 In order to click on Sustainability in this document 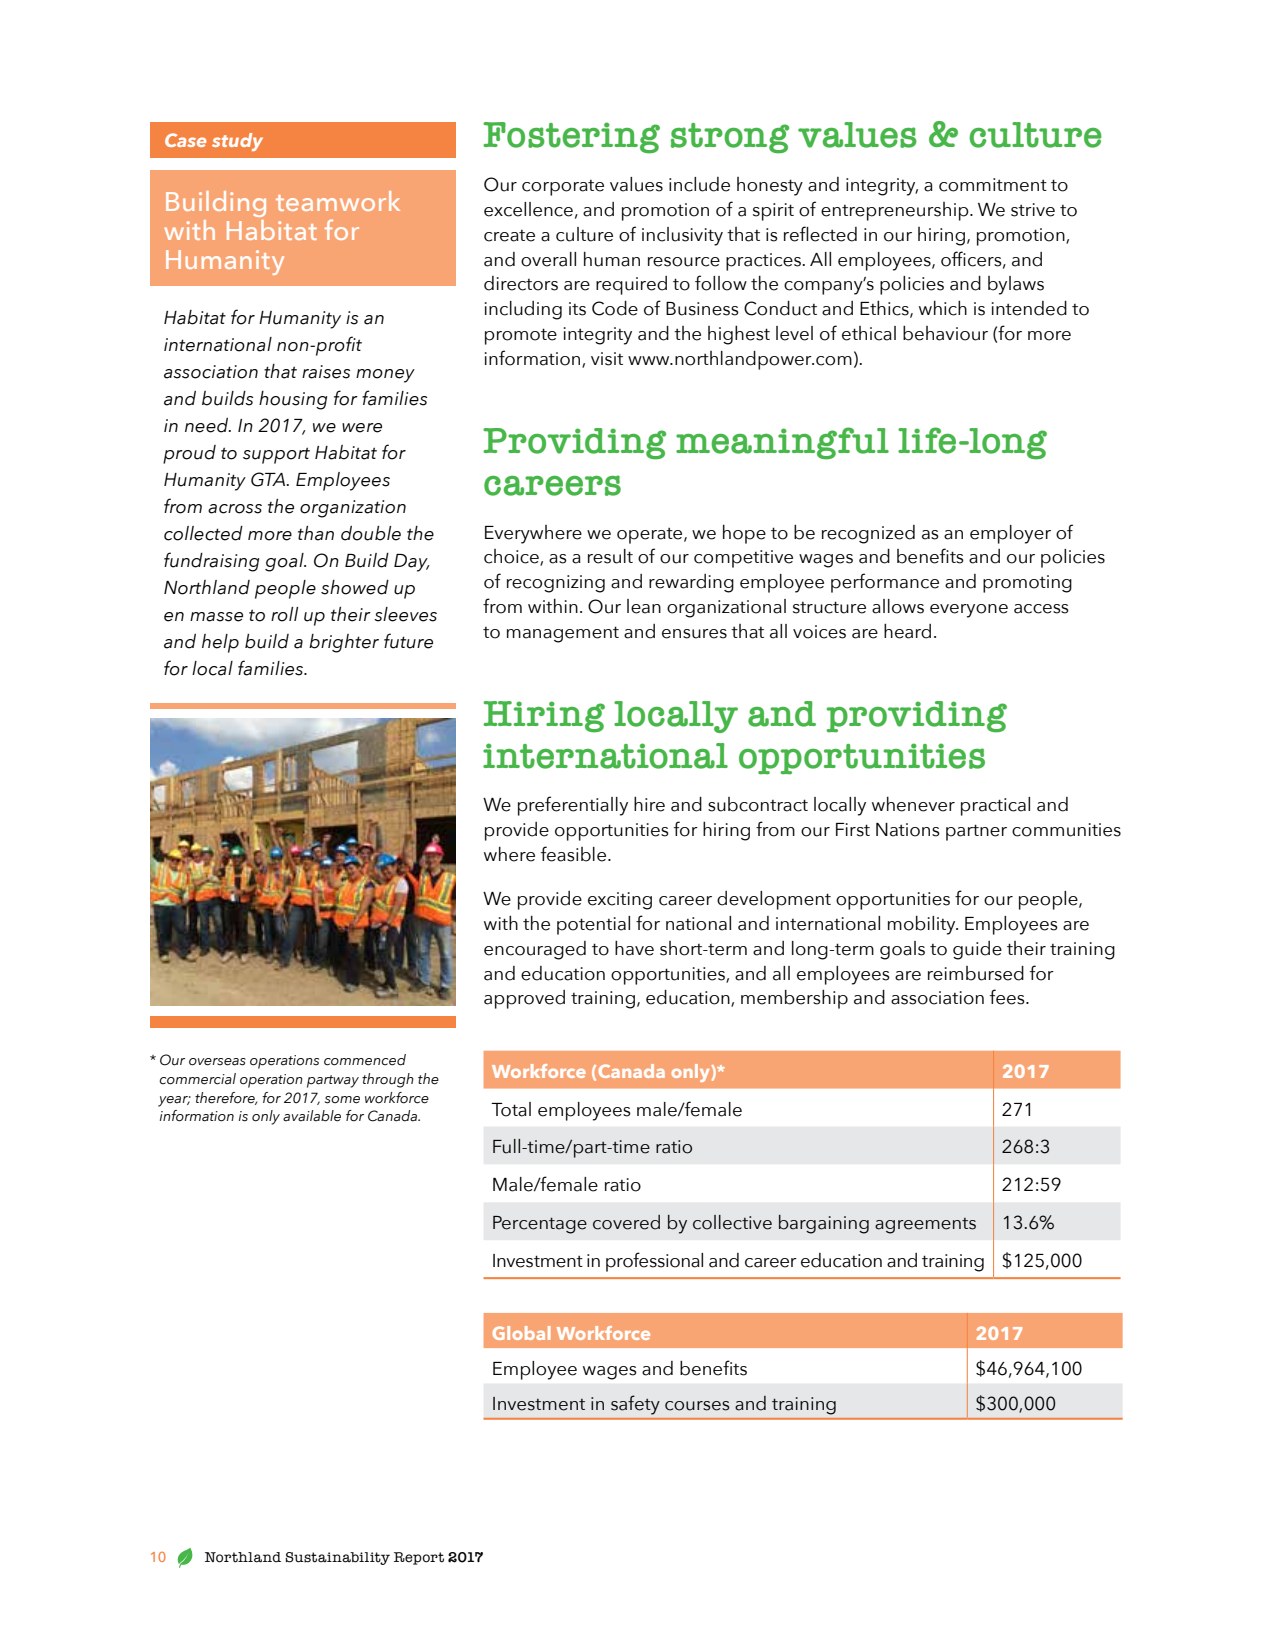, I will do `click(337, 1558)`.
